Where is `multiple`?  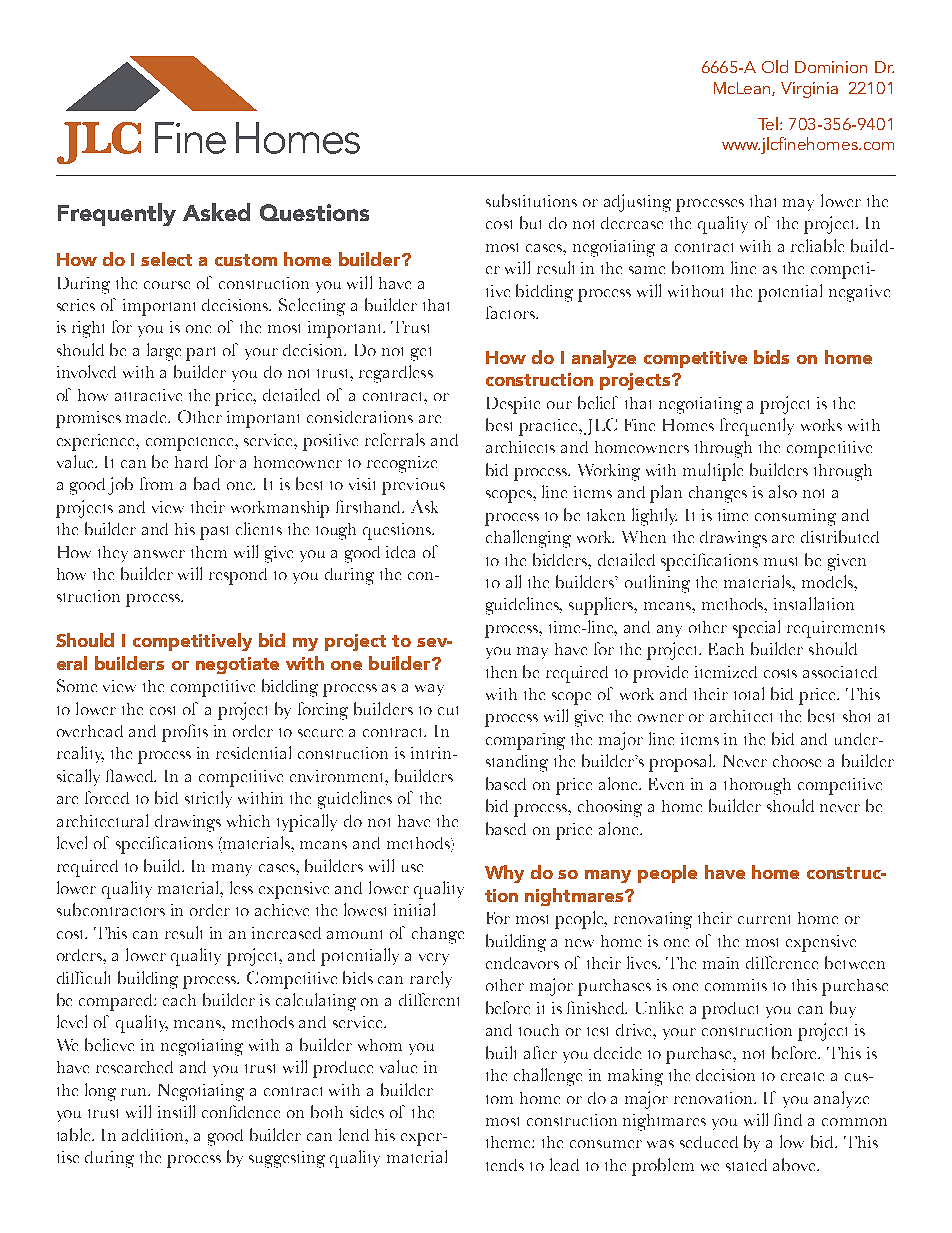 multiple is located at coordinates (713, 472).
